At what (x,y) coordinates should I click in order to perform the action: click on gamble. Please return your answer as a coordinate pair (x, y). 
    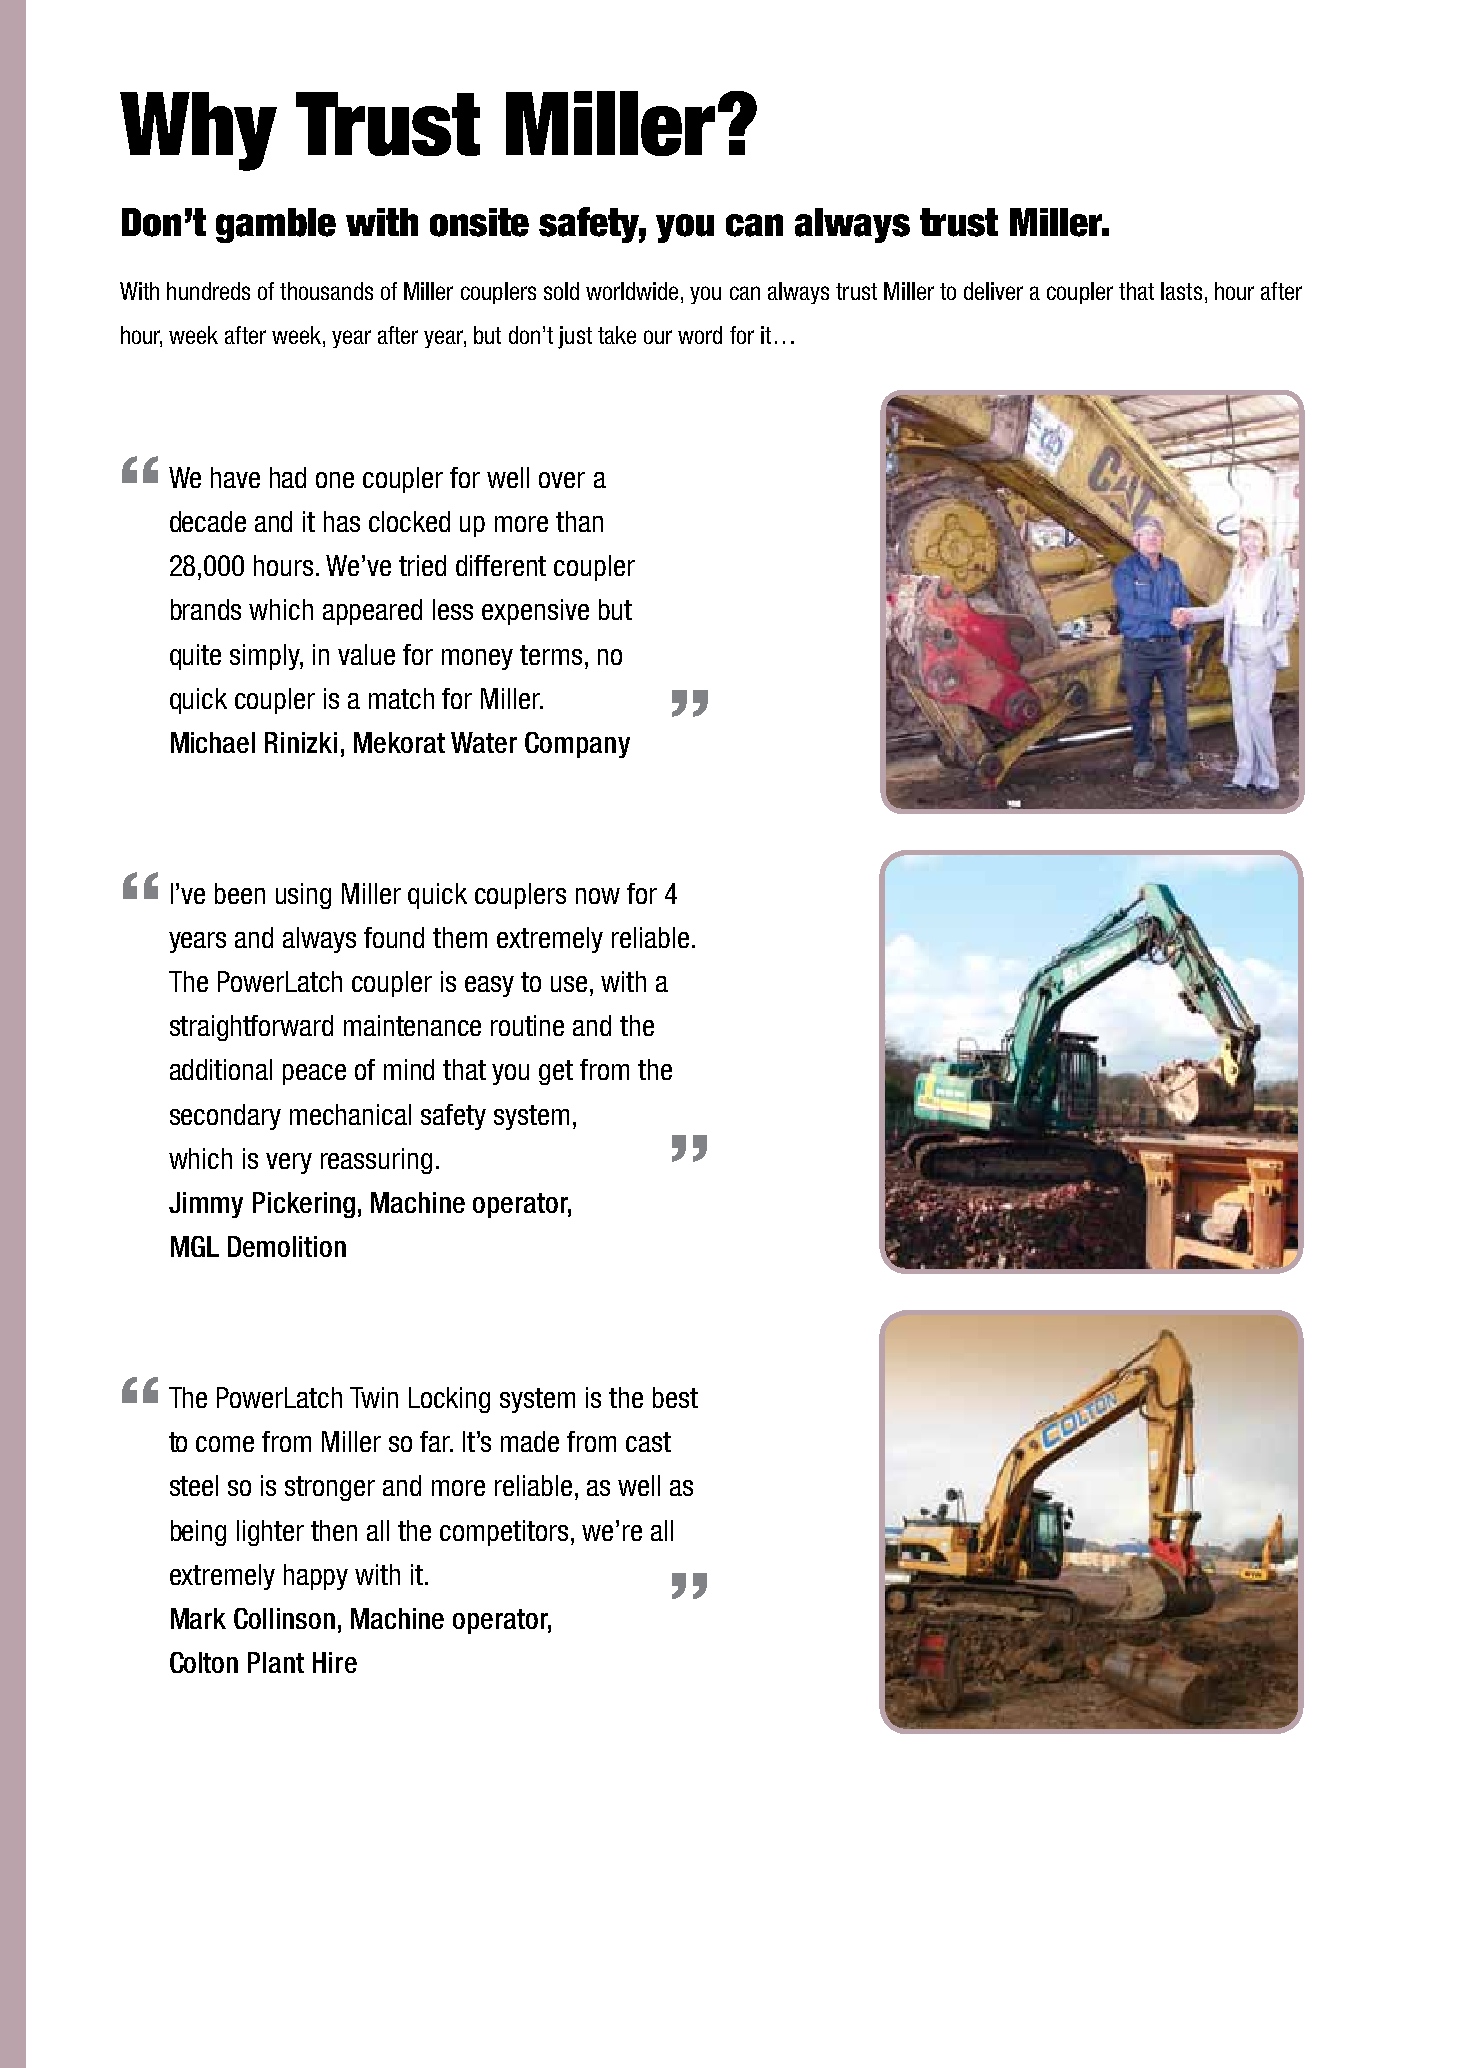
    Looking at the image, I should click on (276, 225).
